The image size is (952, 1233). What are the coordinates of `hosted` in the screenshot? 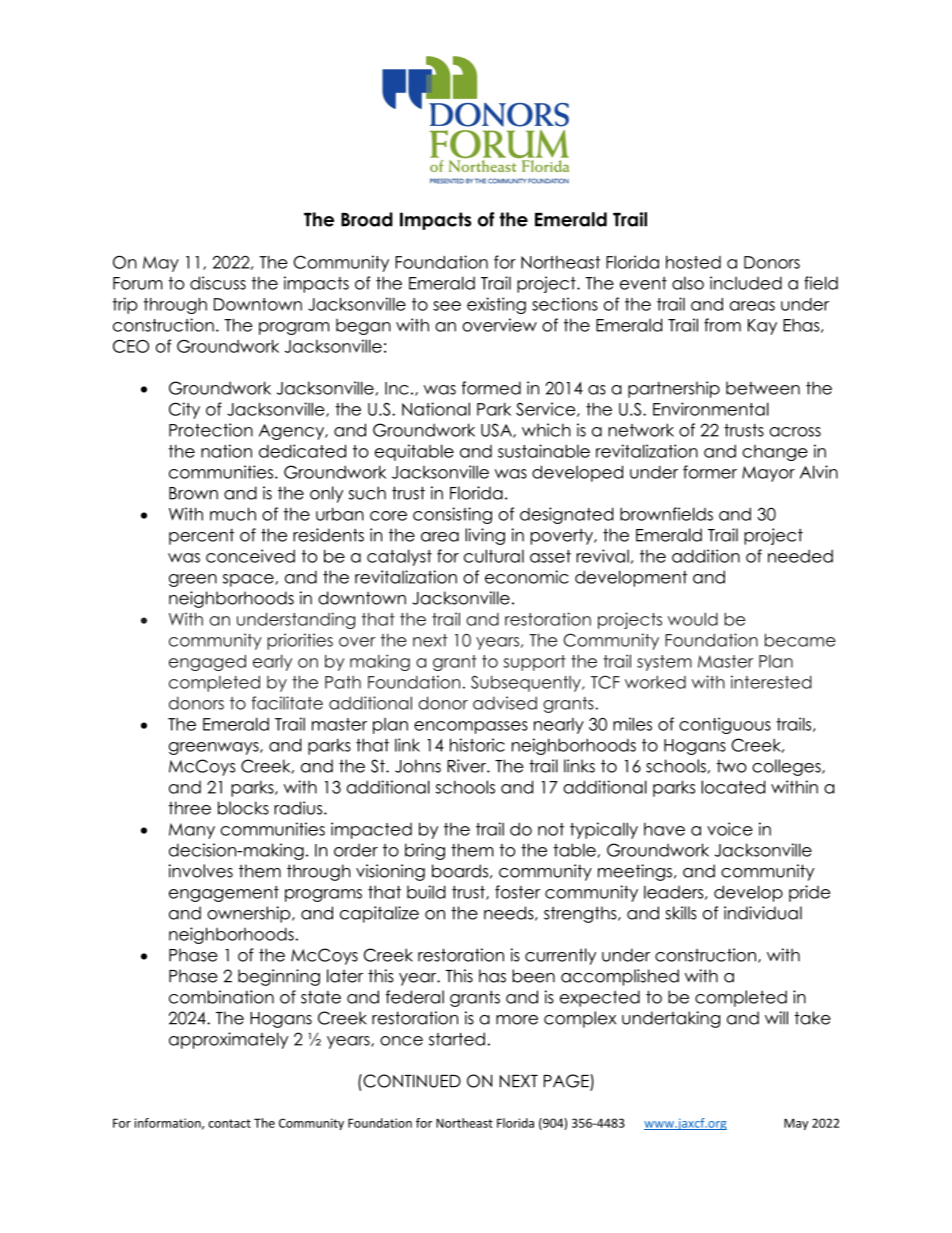 It's located at (693, 262).
